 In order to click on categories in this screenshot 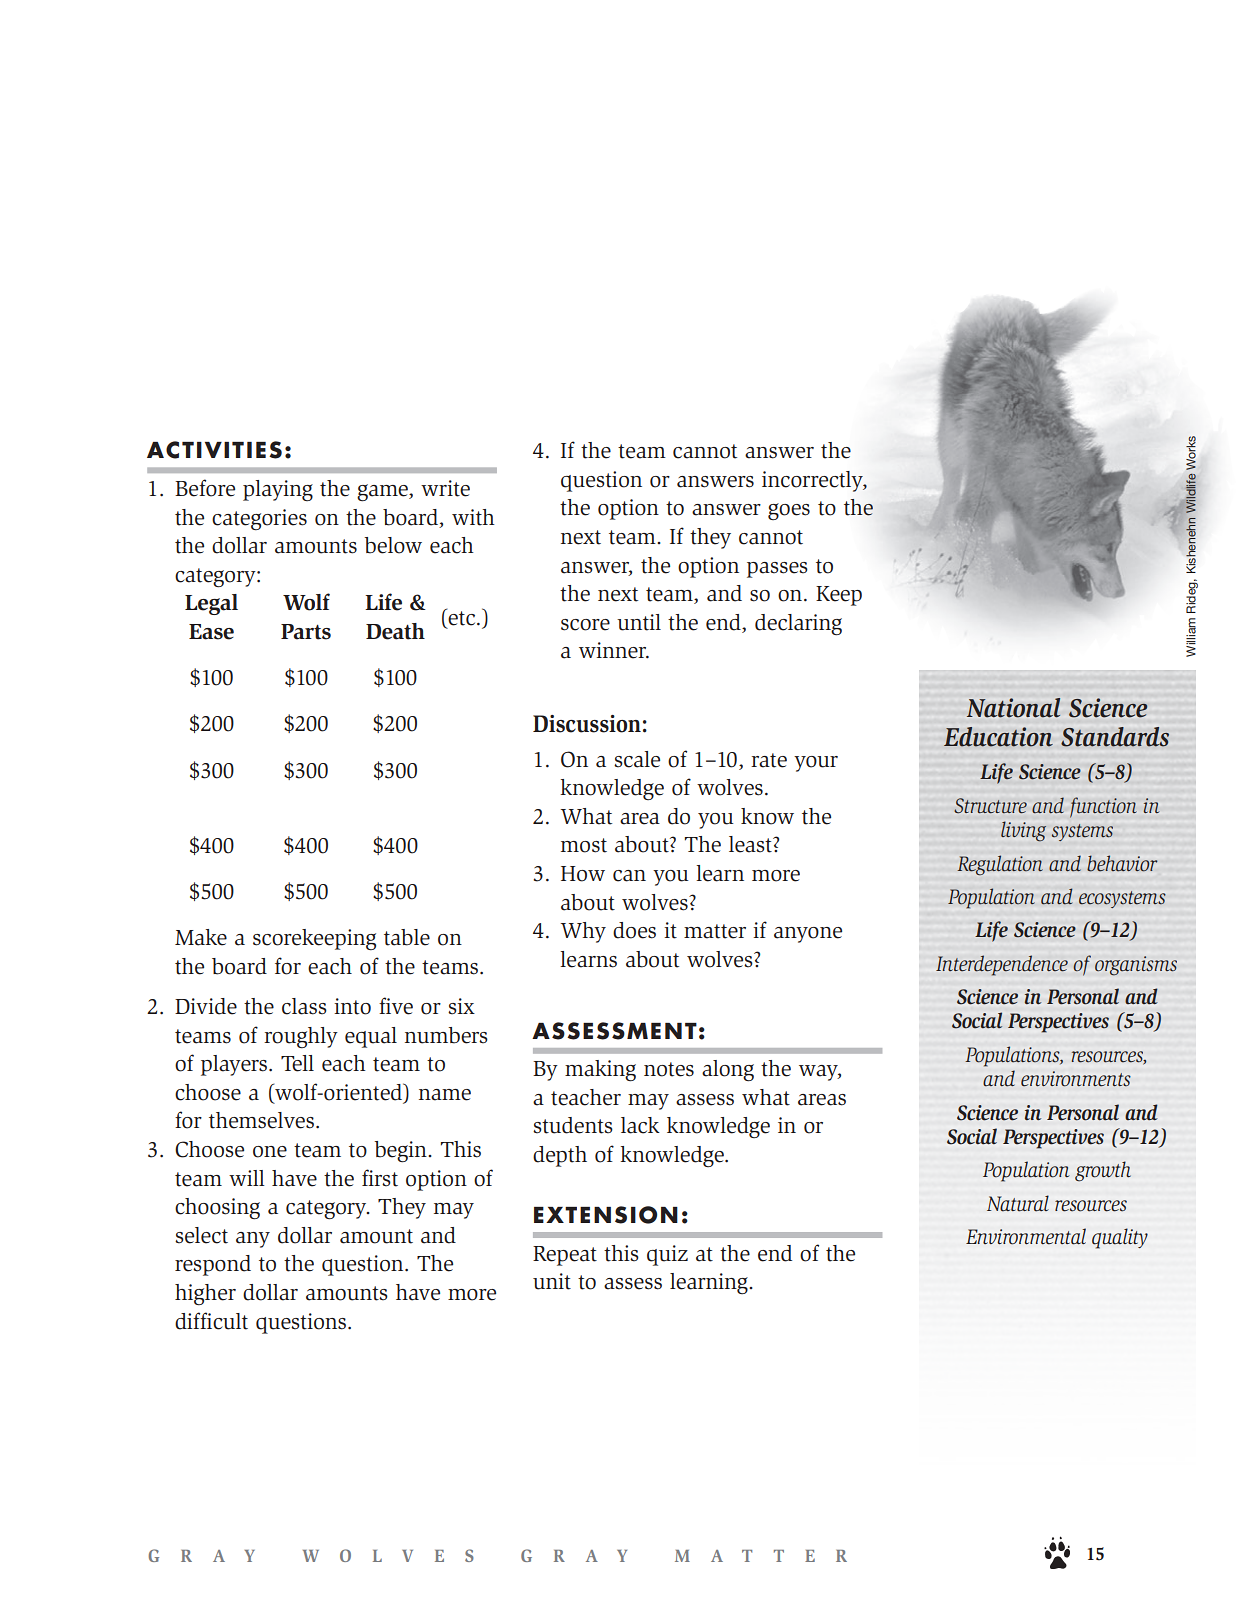, I will do `click(259, 520)`.
